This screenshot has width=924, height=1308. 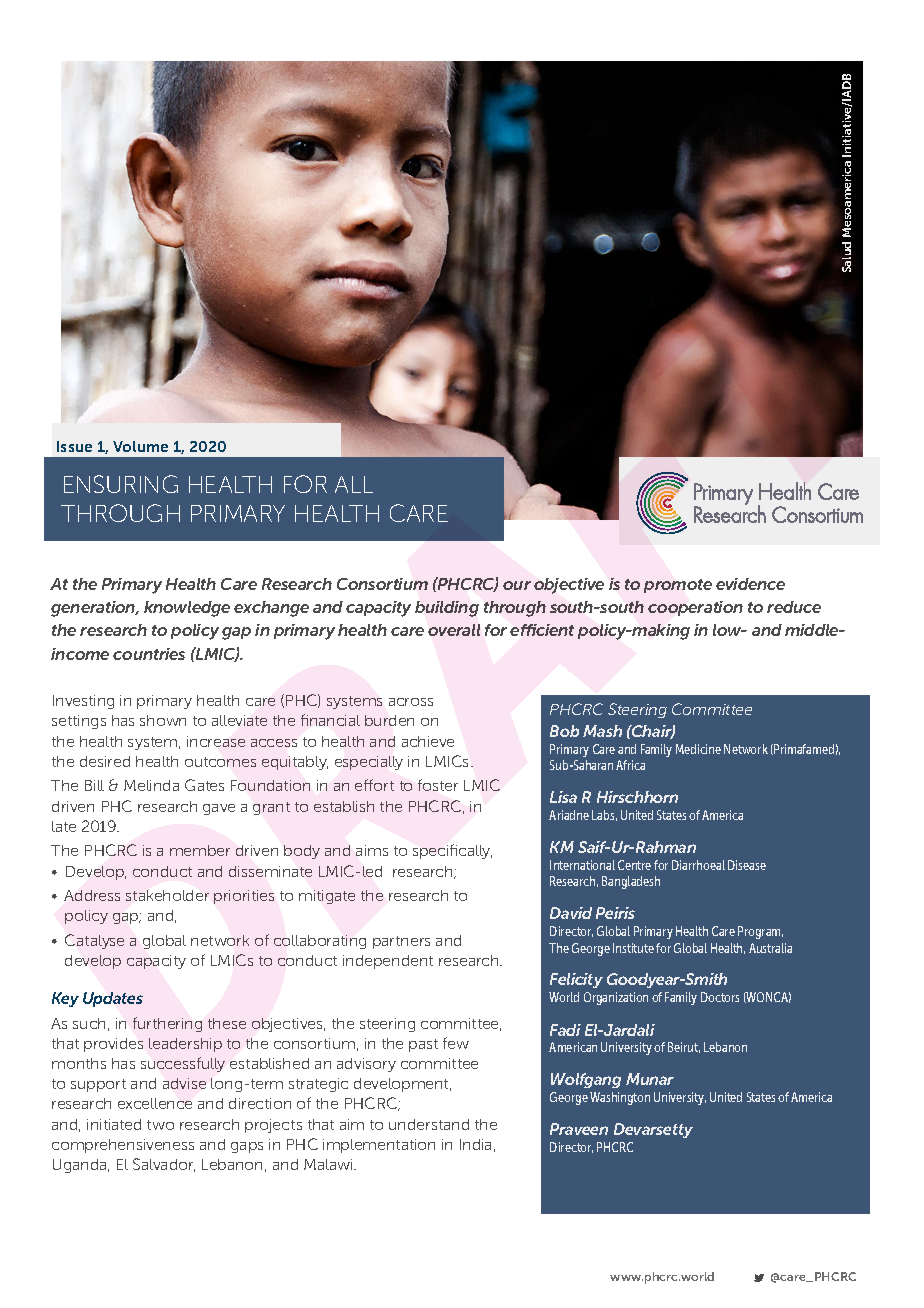 What do you see at coordinates (163, 720) in the screenshot?
I see `shown` at bounding box center [163, 720].
